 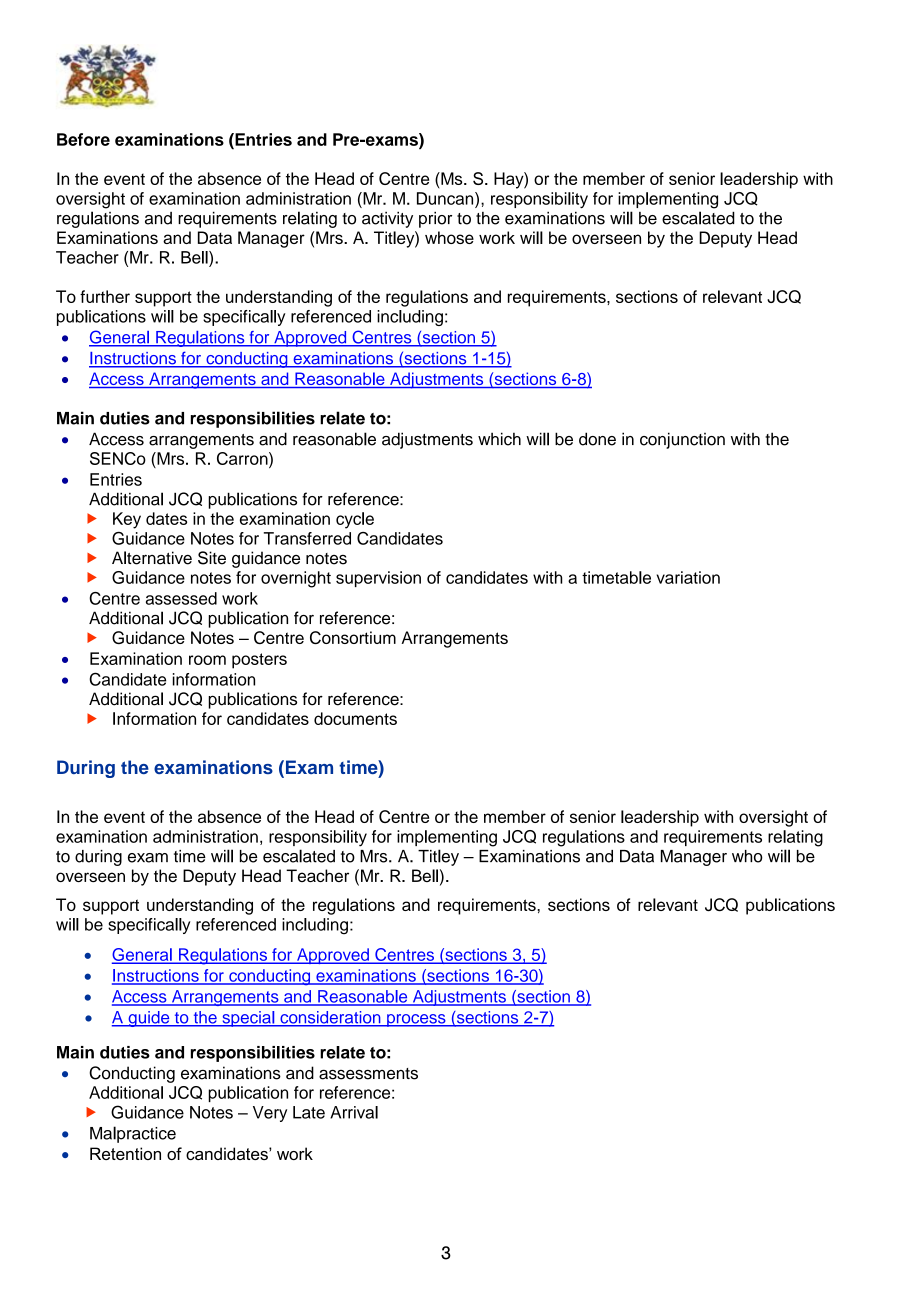 I want to click on done, so click(x=597, y=439).
